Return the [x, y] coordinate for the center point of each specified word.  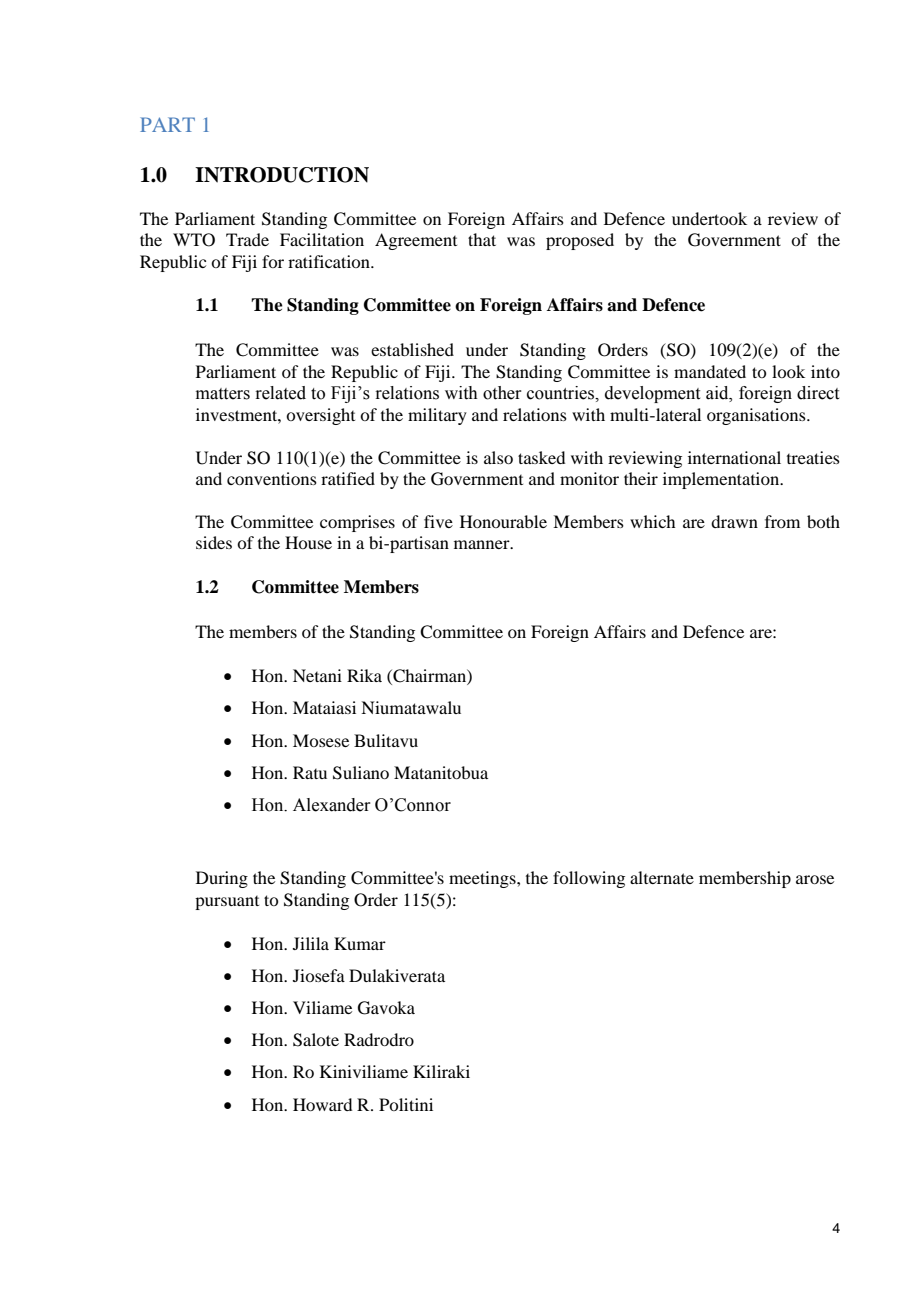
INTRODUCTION [282, 175]
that [482, 239]
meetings [483, 879]
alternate [662, 877]
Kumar [360, 943]
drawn [734, 521]
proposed [580, 241]
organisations [757, 416]
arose [815, 879]
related [280, 393]
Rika [364, 675]
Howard [322, 1104]
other [502, 393]
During [222, 879]
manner [483, 544]
